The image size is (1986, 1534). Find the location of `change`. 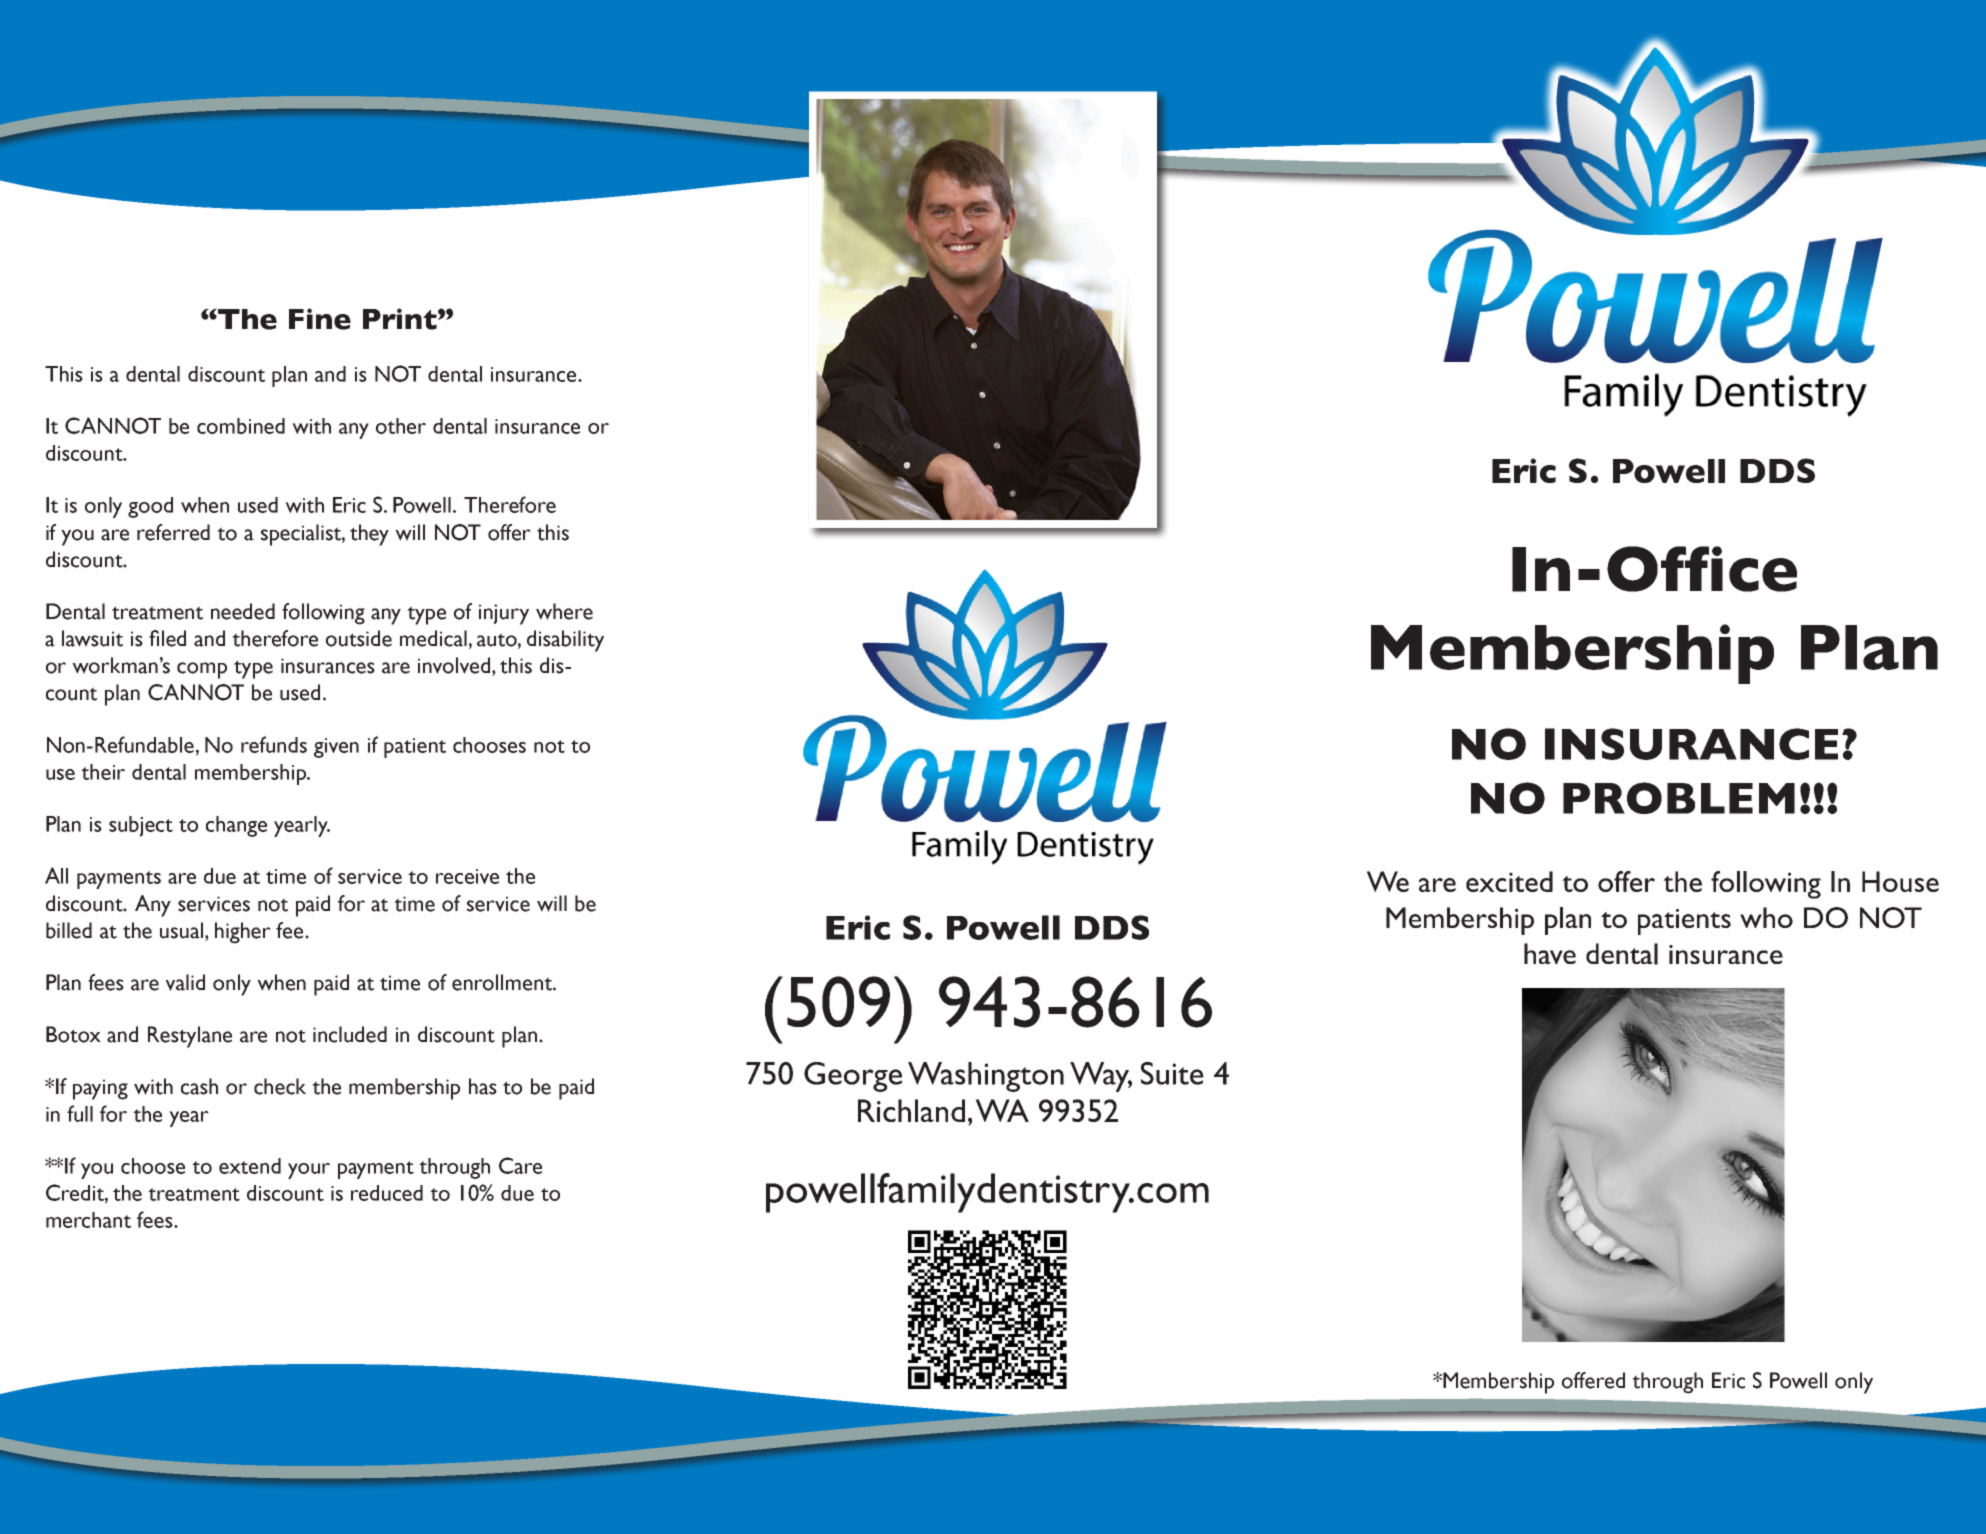

change is located at coordinates (236, 826).
